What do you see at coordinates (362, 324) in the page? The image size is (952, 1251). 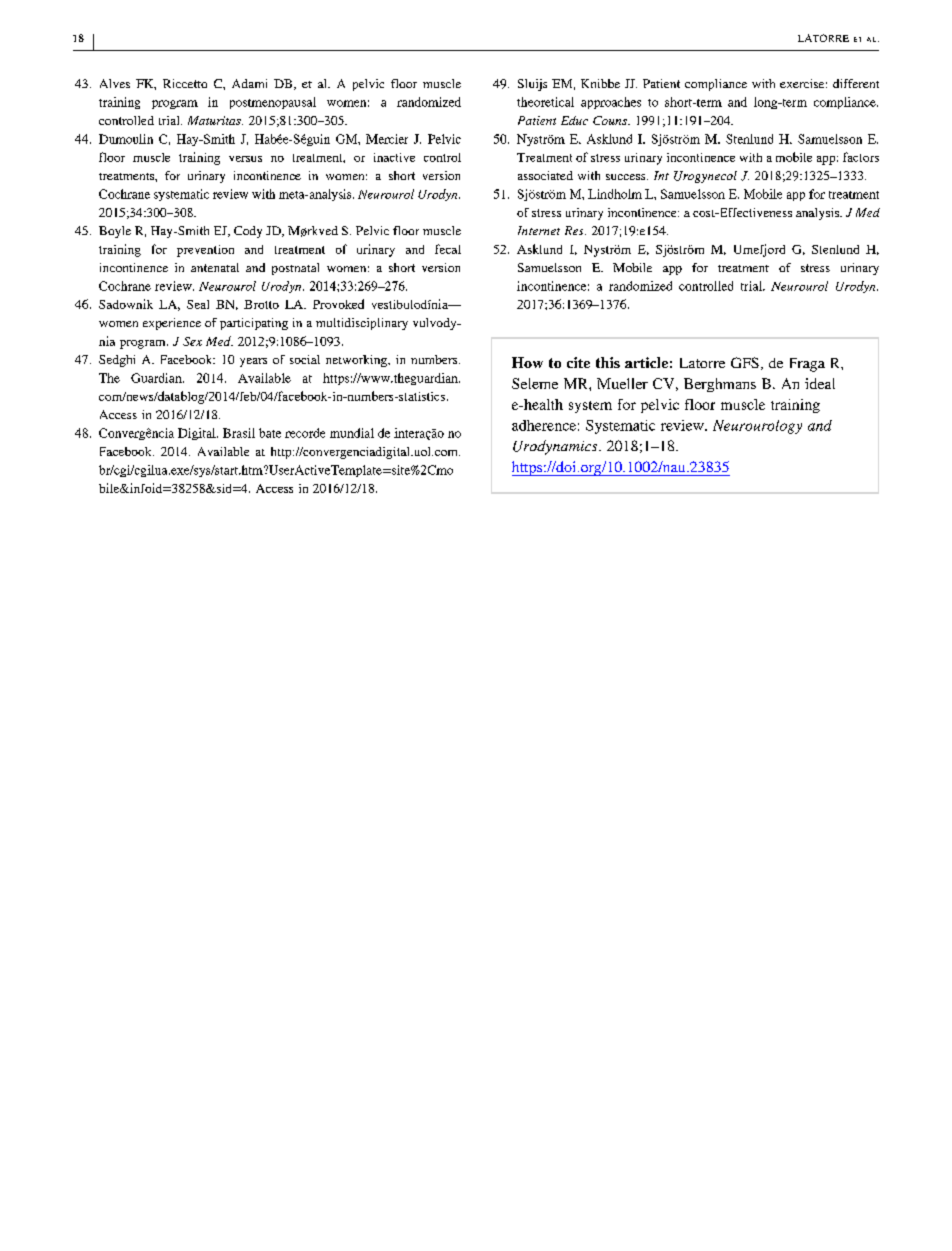 I see `multidisciplinary` at bounding box center [362, 324].
